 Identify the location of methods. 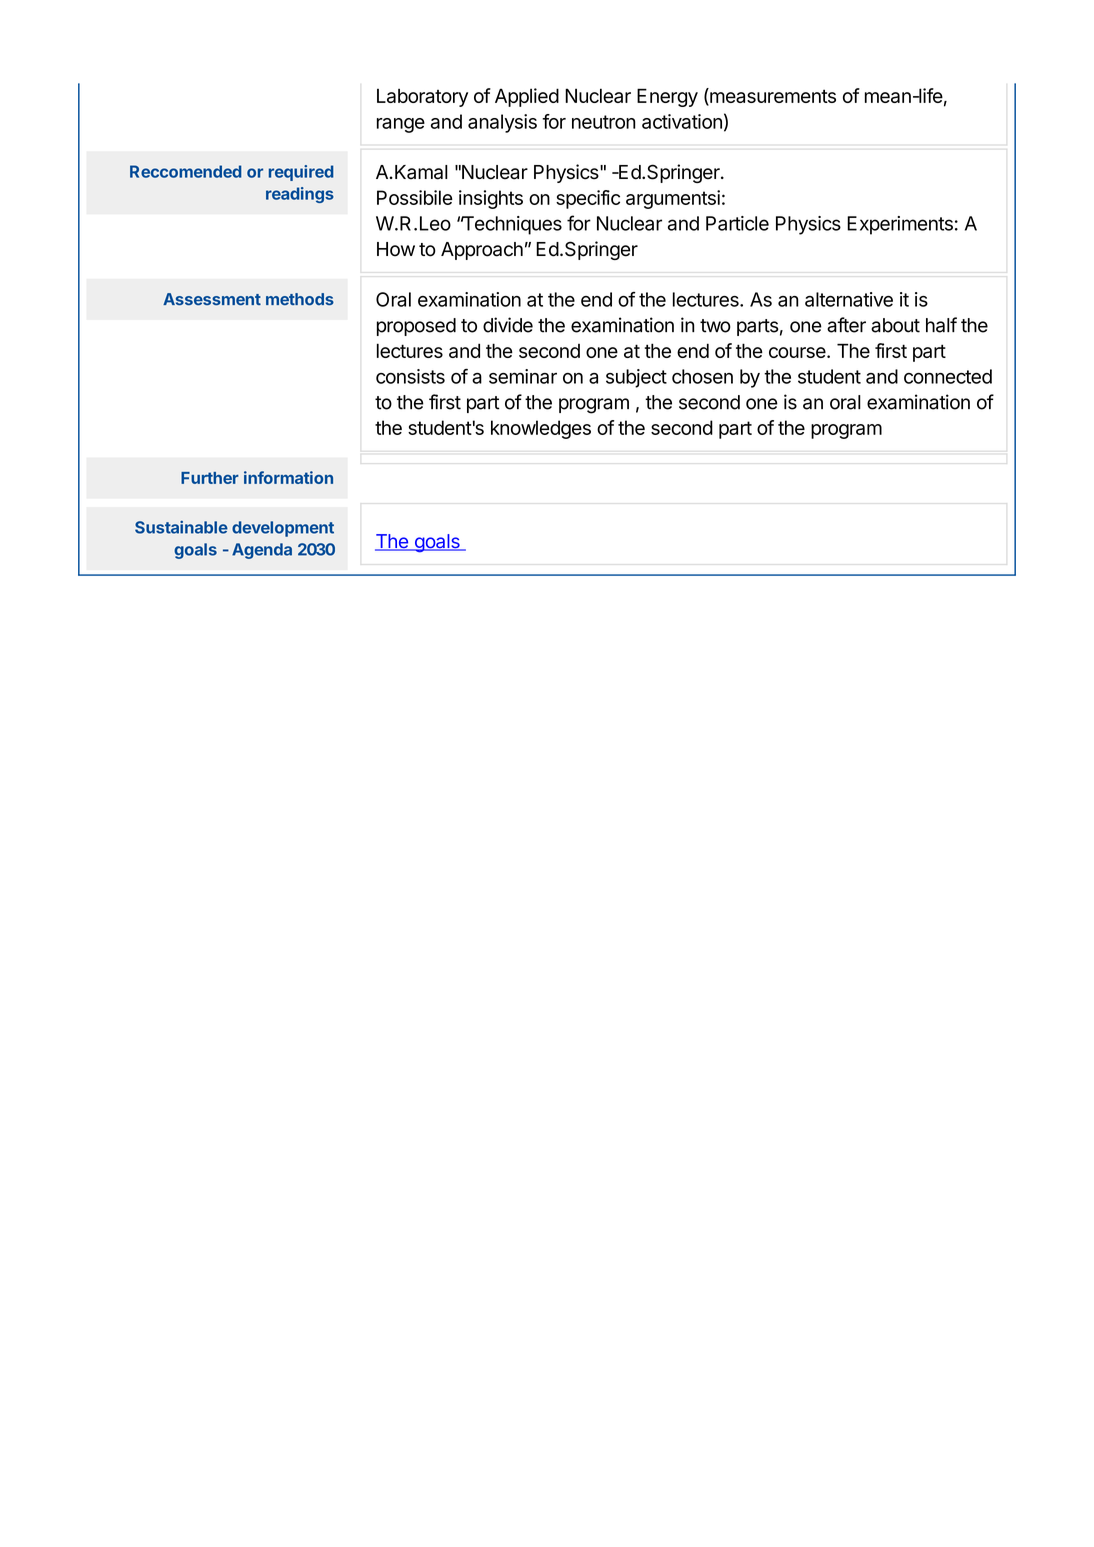
(300, 299).
